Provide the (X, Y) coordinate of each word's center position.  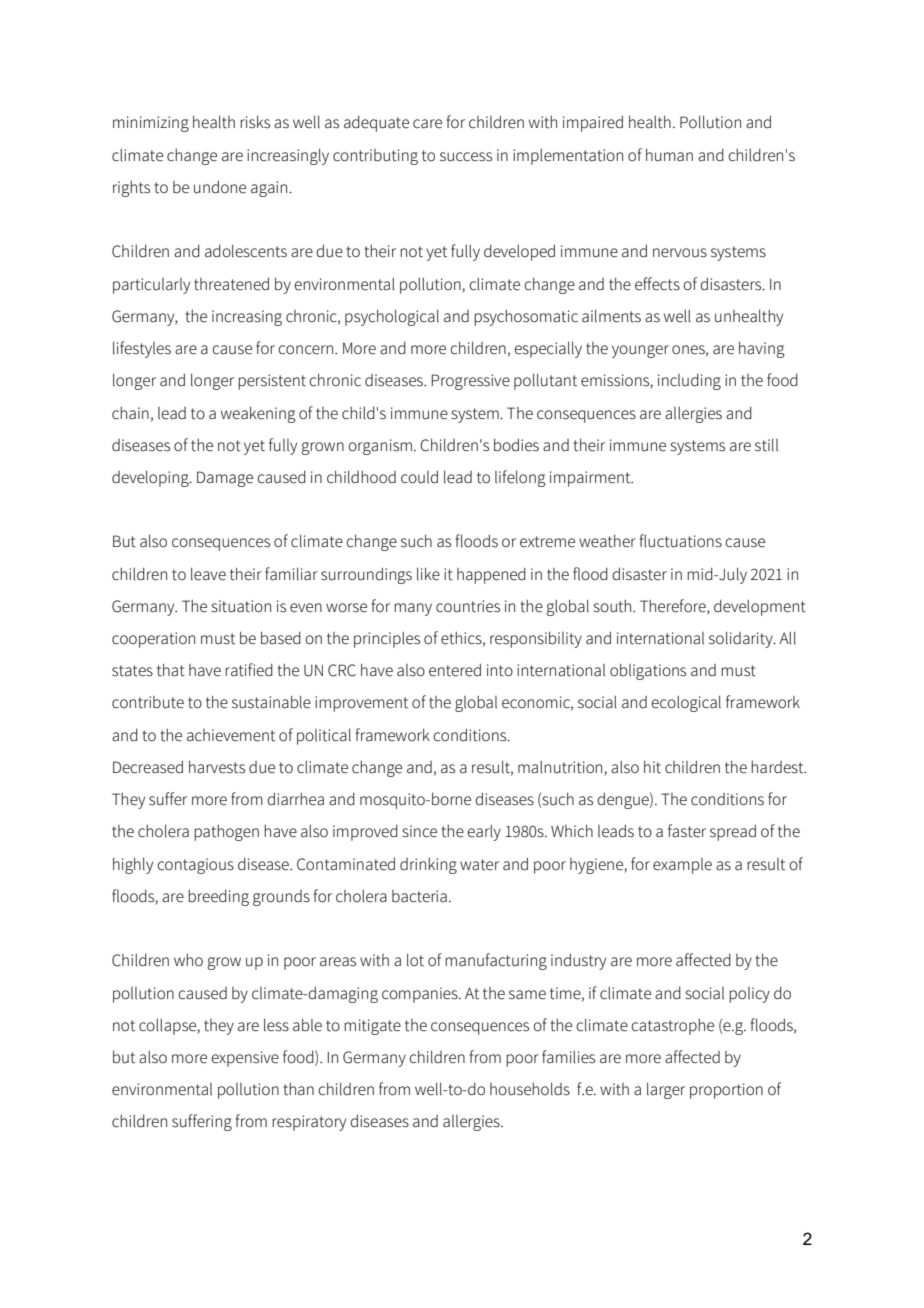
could (419, 477)
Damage (225, 479)
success (466, 157)
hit (652, 767)
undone (220, 187)
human (669, 155)
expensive (245, 1059)
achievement (231, 735)
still (766, 445)
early (484, 832)
